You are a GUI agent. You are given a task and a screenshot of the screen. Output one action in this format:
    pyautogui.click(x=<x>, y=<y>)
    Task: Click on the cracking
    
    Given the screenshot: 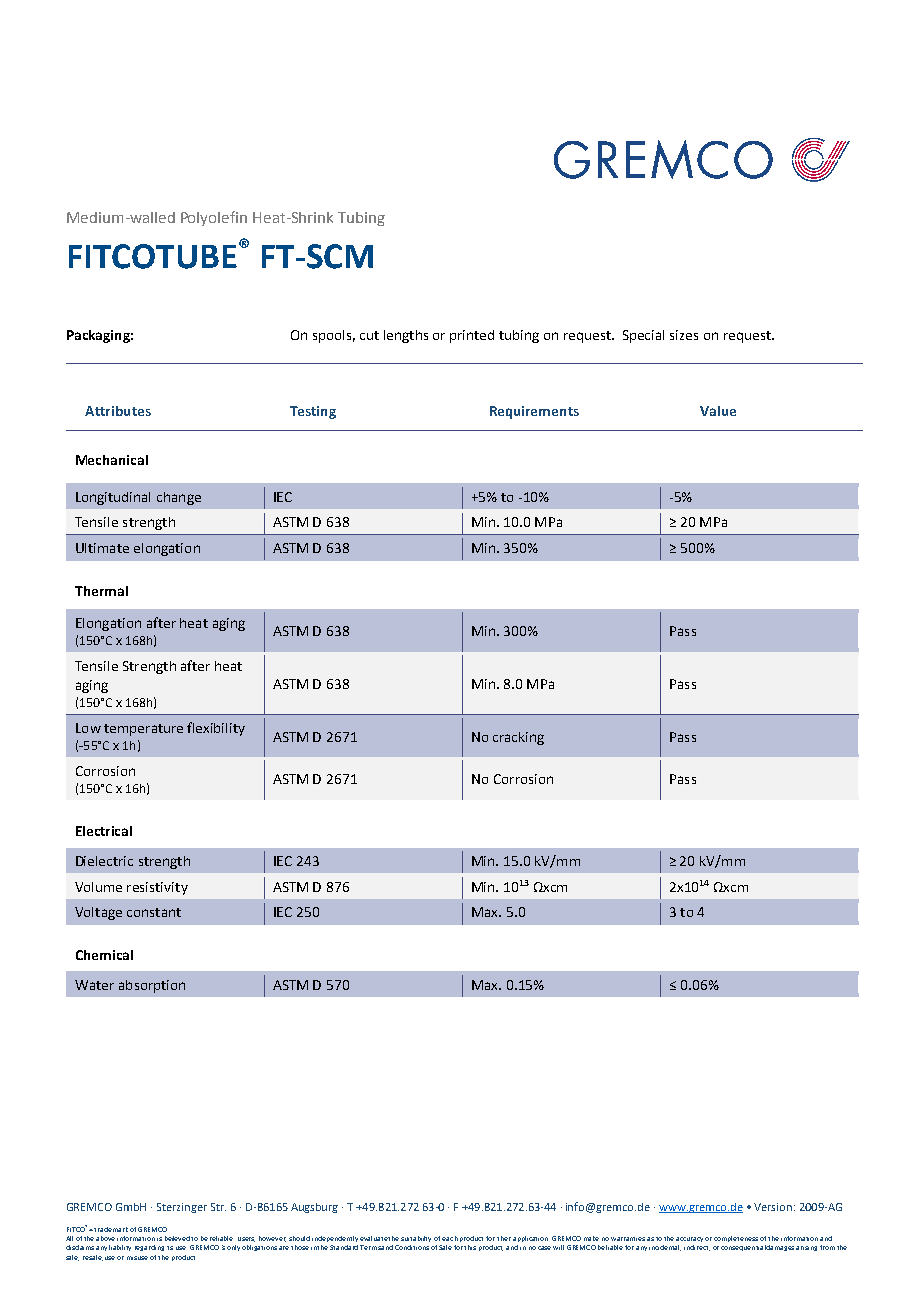 What is the action you would take?
    pyautogui.click(x=518, y=738)
